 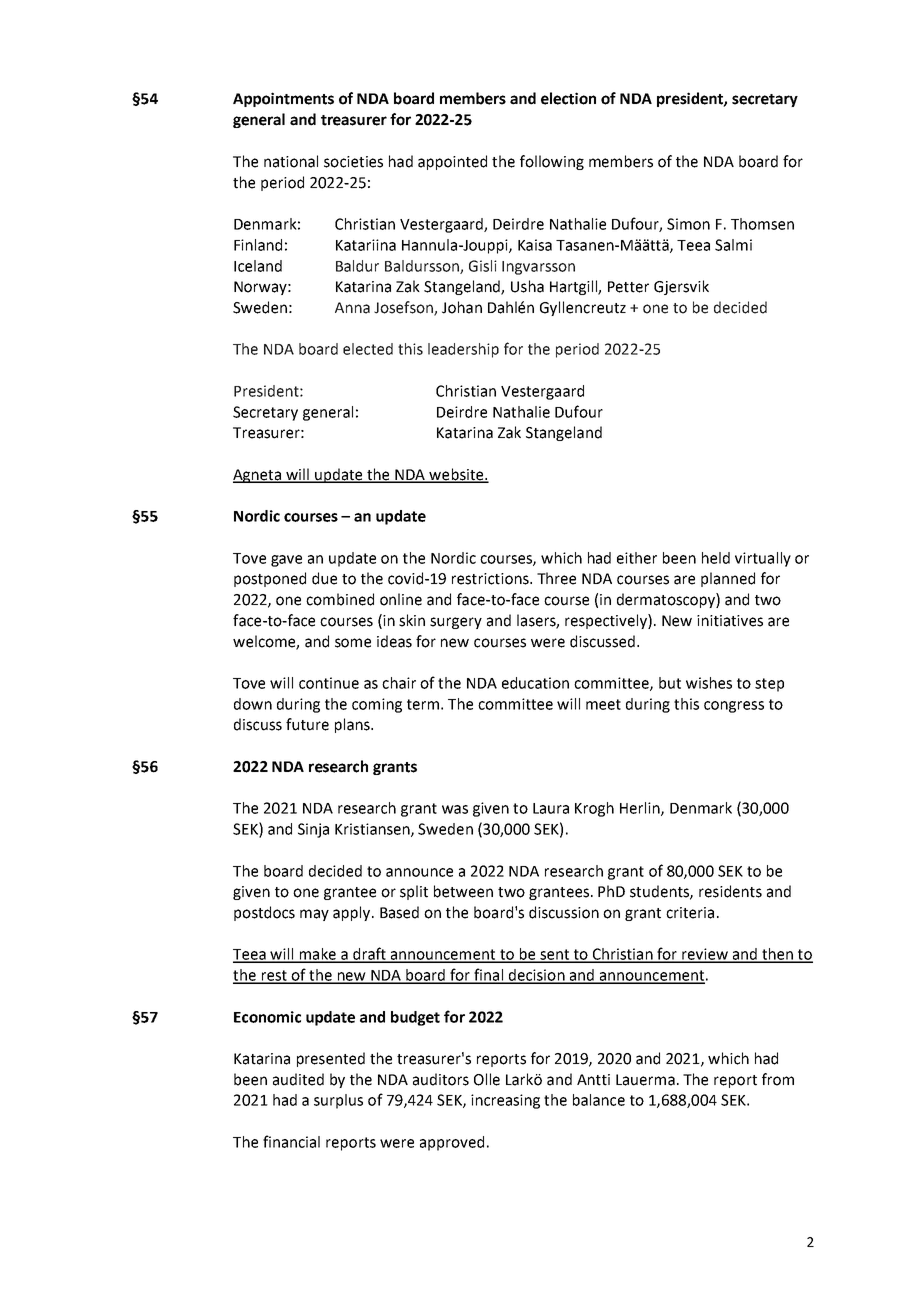 What do you see at coordinates (551, 808) in the document?
I see `Laura` at bounding box center [551, 808].
